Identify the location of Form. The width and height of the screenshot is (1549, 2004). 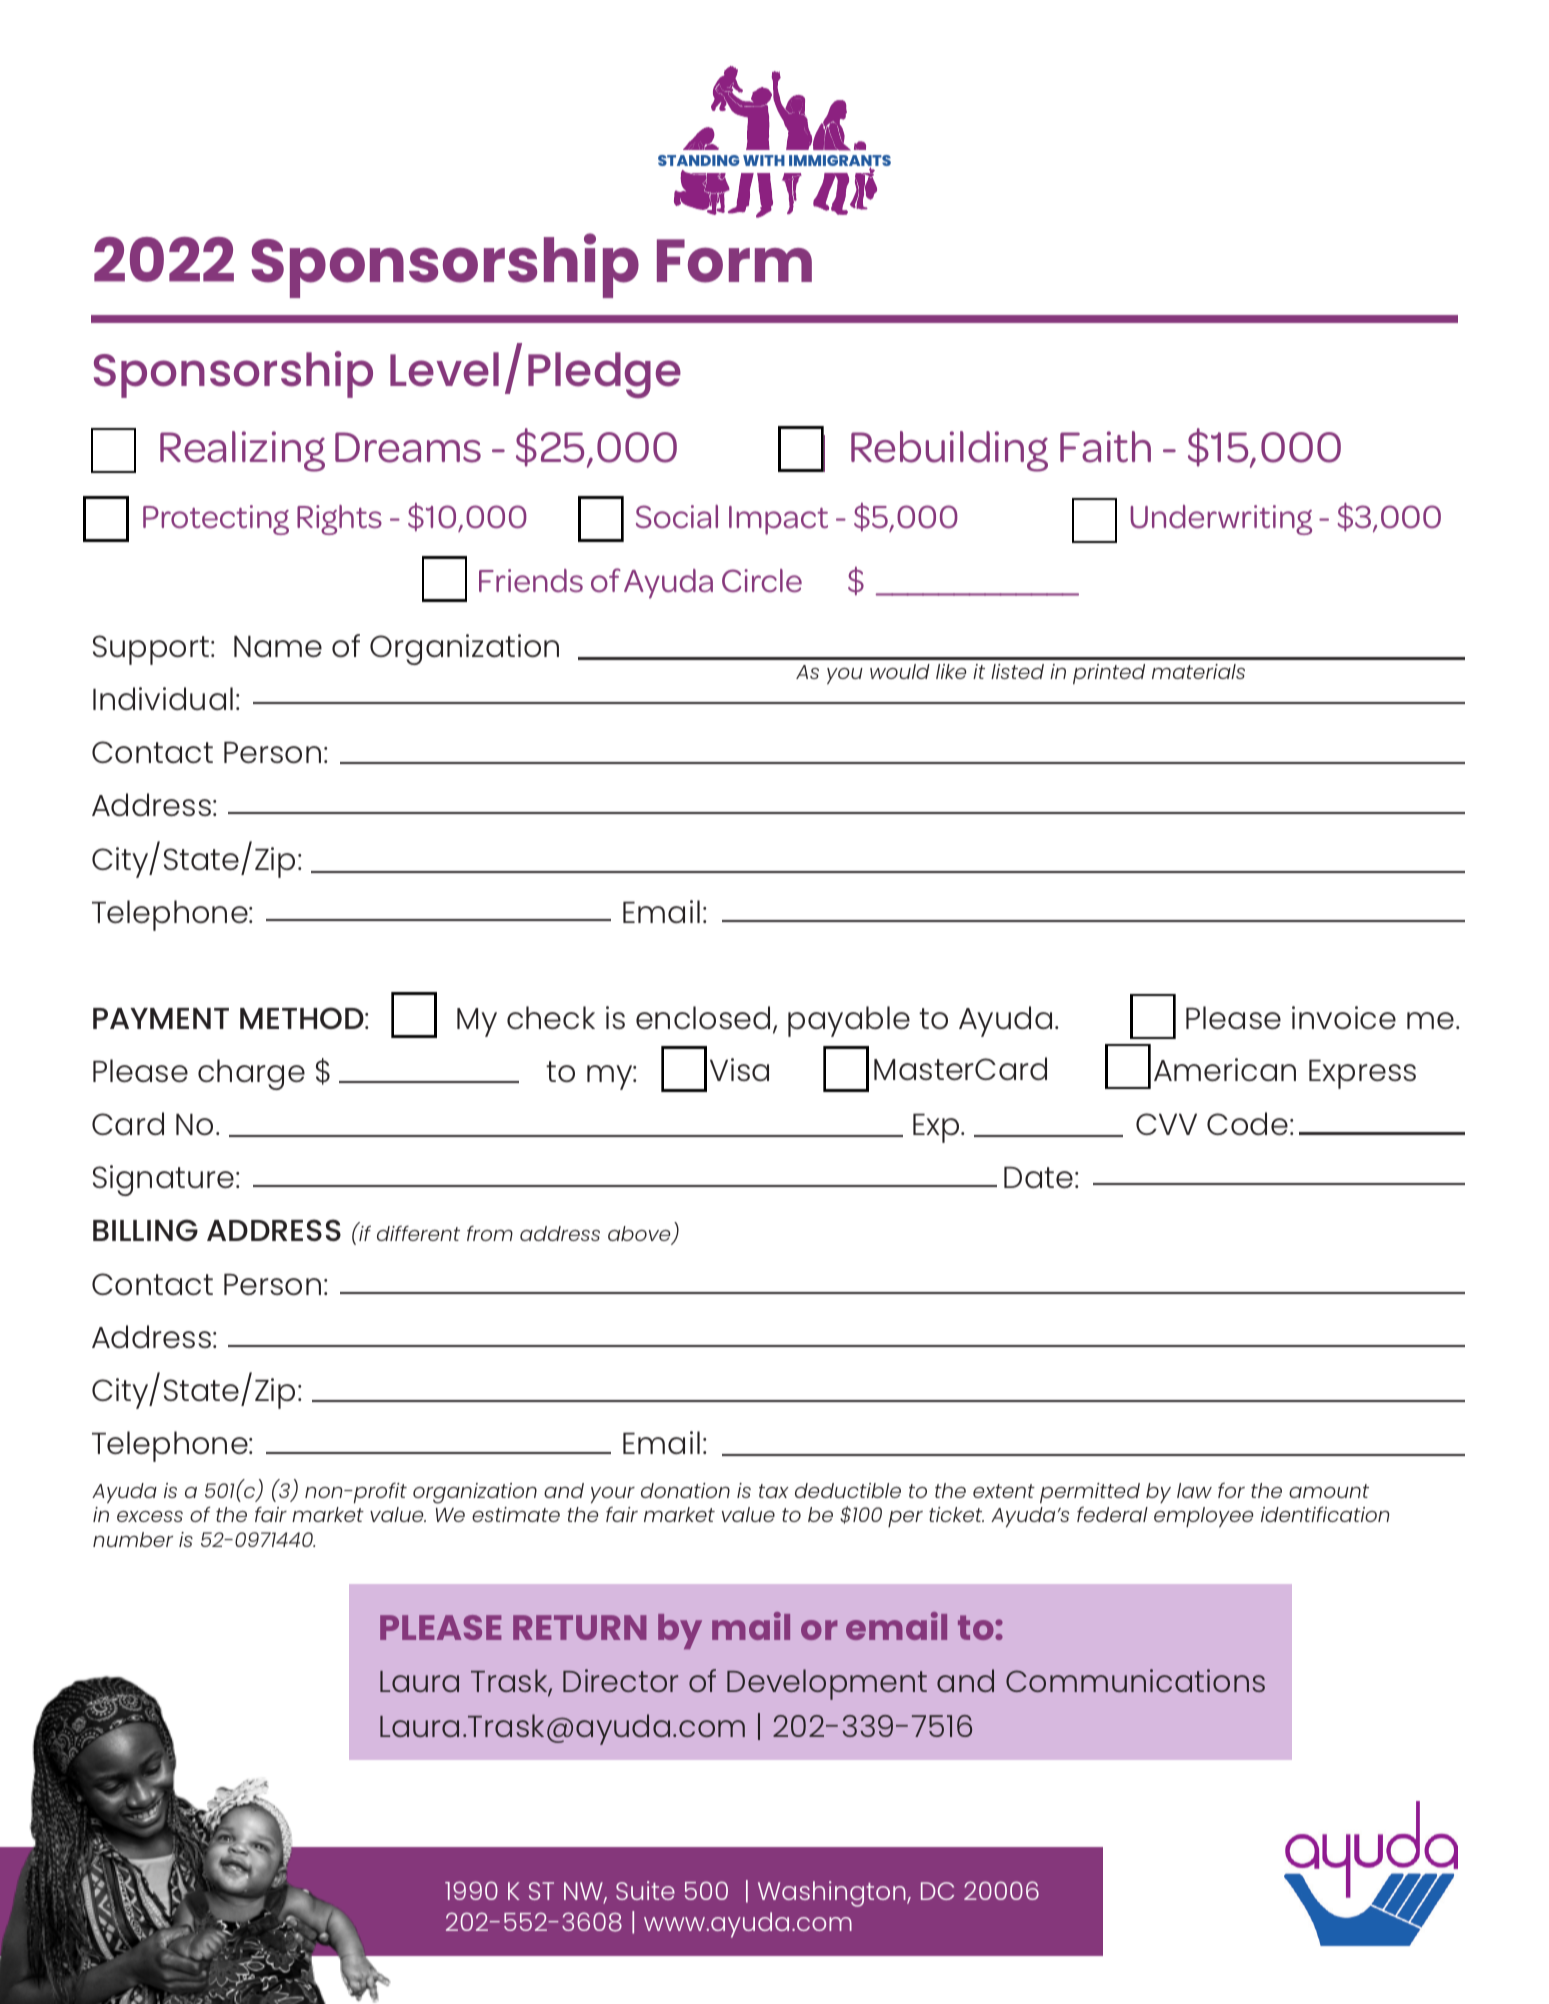
(734, 261).
